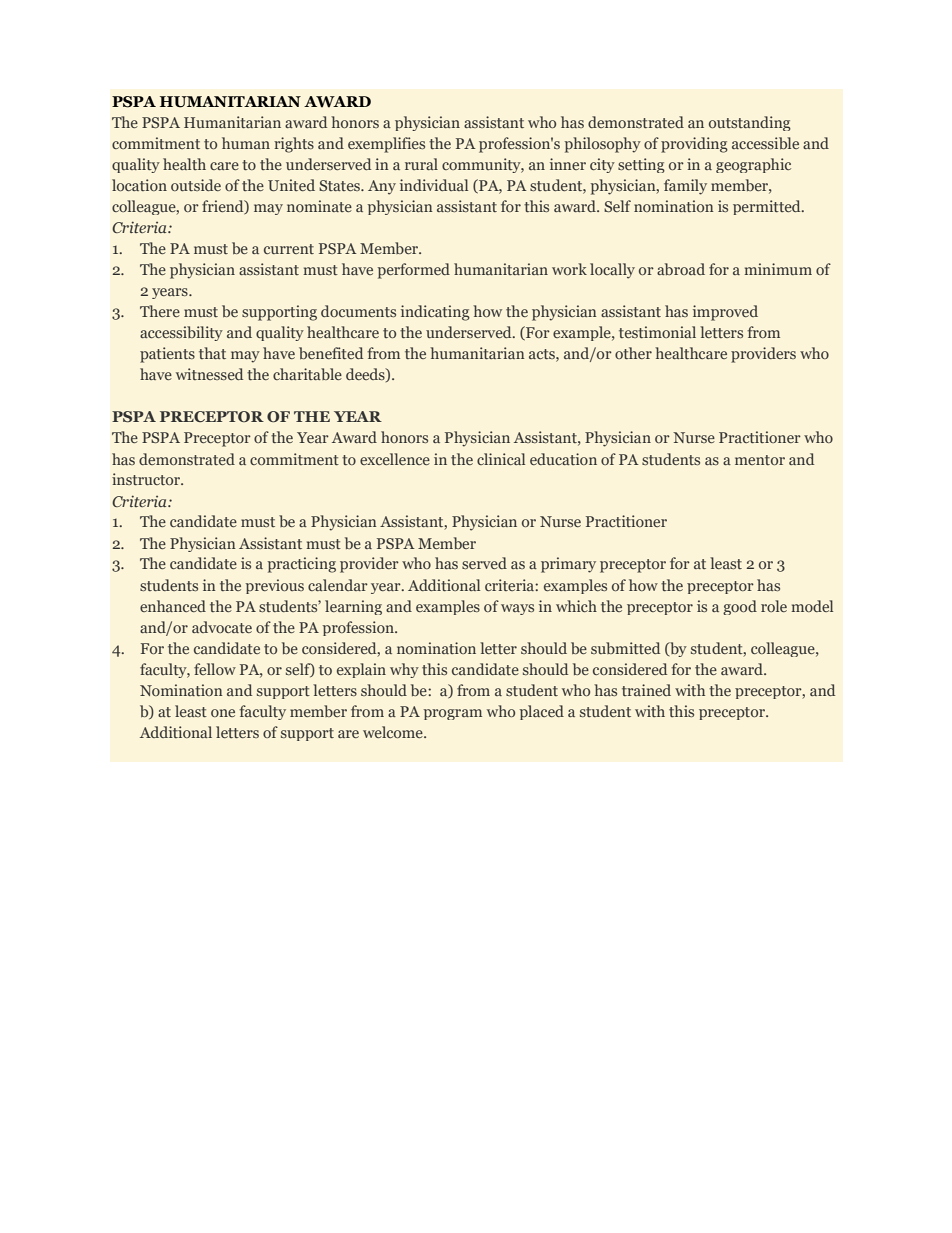 The width and height of the screenshot is (952, 1233). I want to click on witnessed, so click(209, 374).
